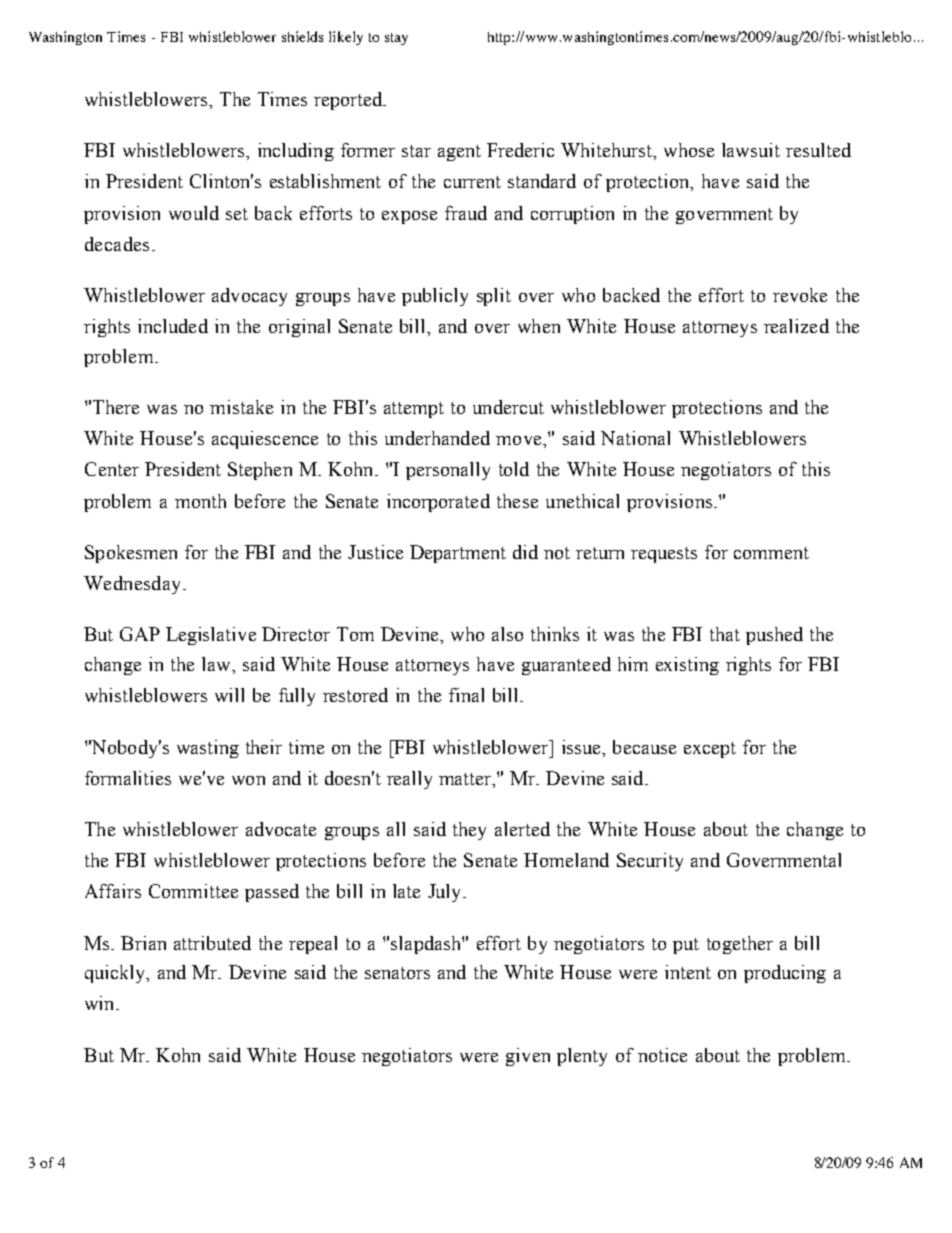 This image has width=952, height=1233. Describe the element at coordinates (751, 150) in the image. I see `lawsuit` at that location.
